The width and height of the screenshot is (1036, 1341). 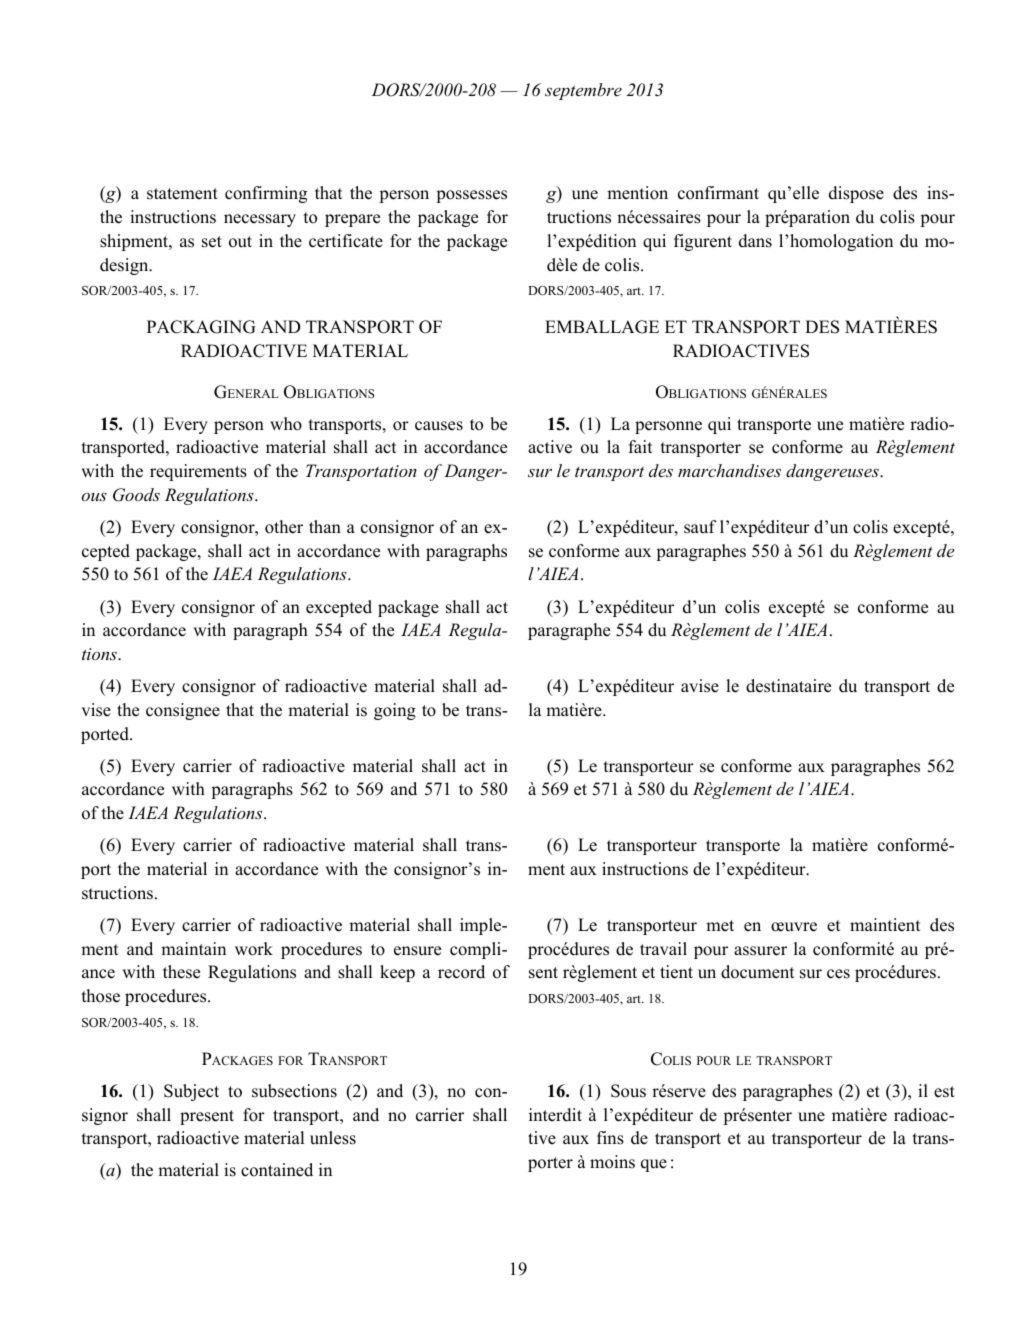 I want to click on met, so click(x=720, y=926).
